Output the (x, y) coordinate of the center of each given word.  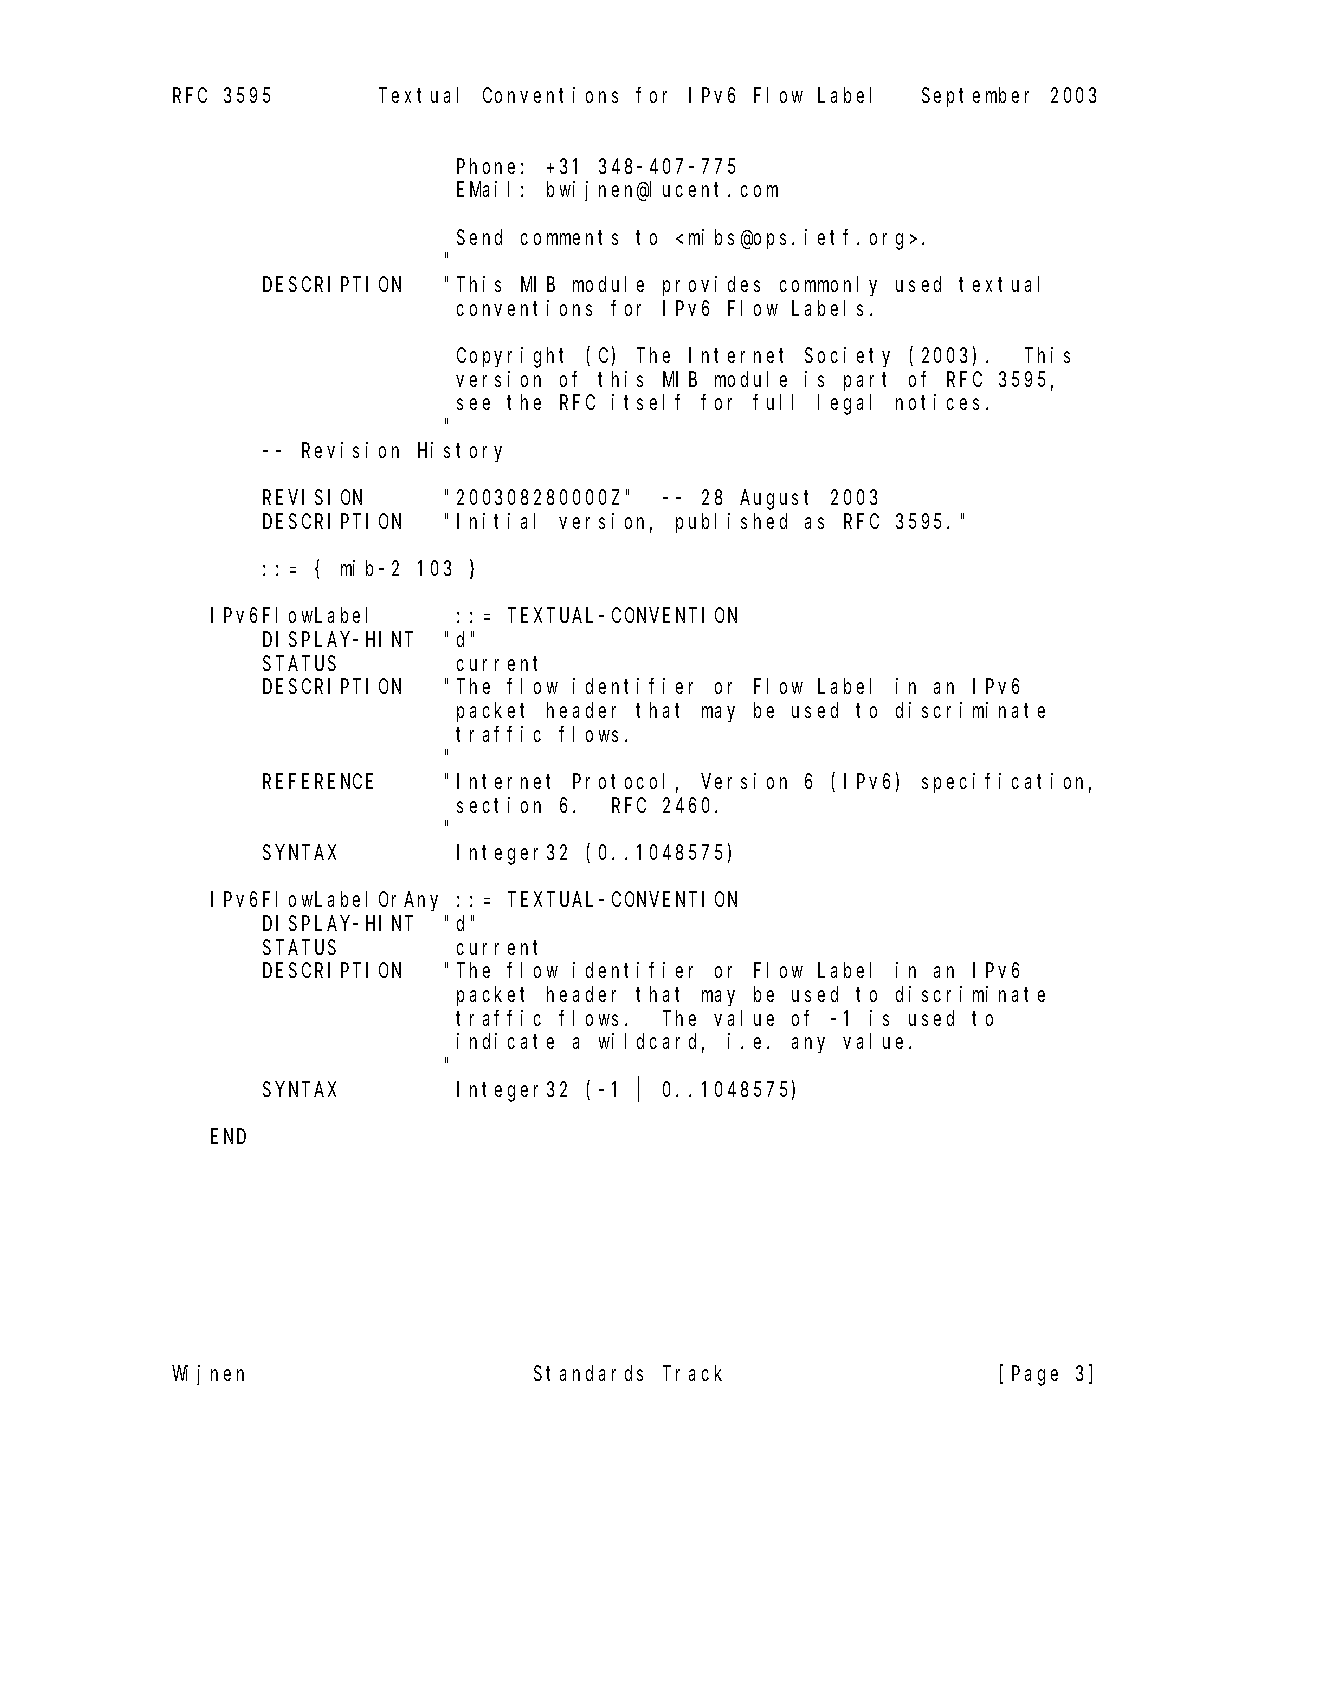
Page (1035, 1376)
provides (711, 286)
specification (1006, 783)
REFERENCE (318, 782)
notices (937, 402)
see (473, 404)
